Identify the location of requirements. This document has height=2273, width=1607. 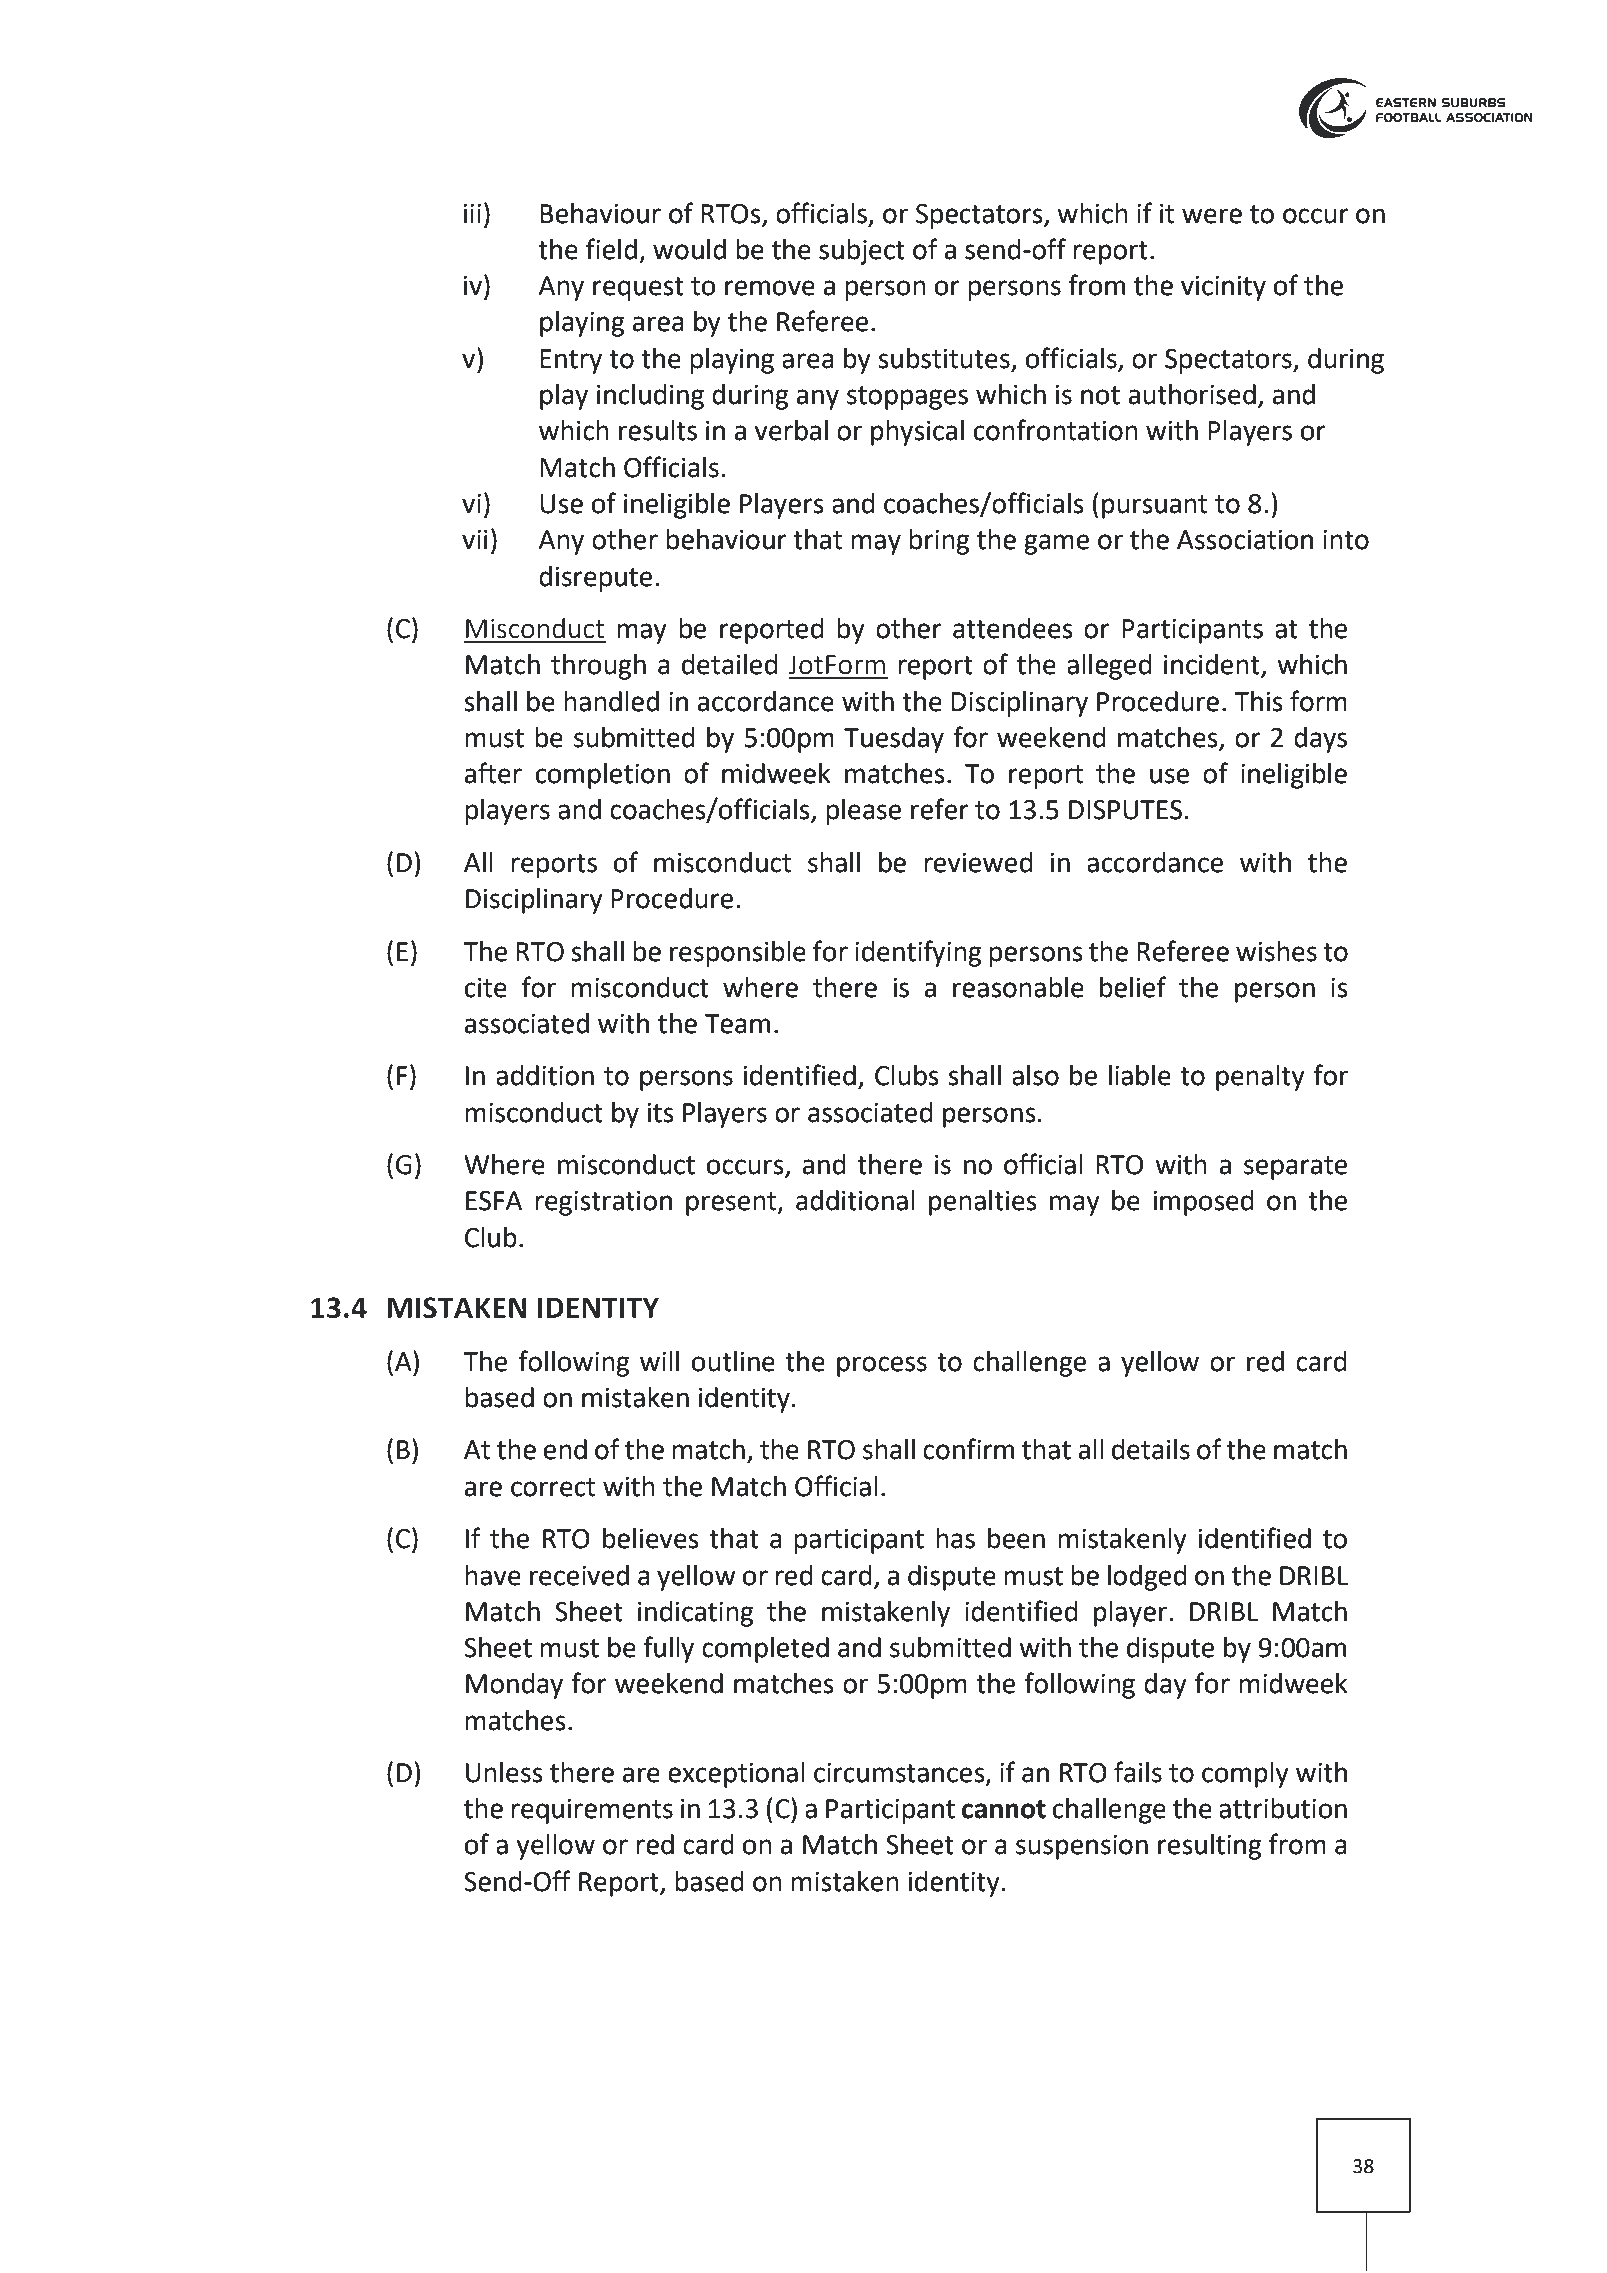
(592, 1811).
